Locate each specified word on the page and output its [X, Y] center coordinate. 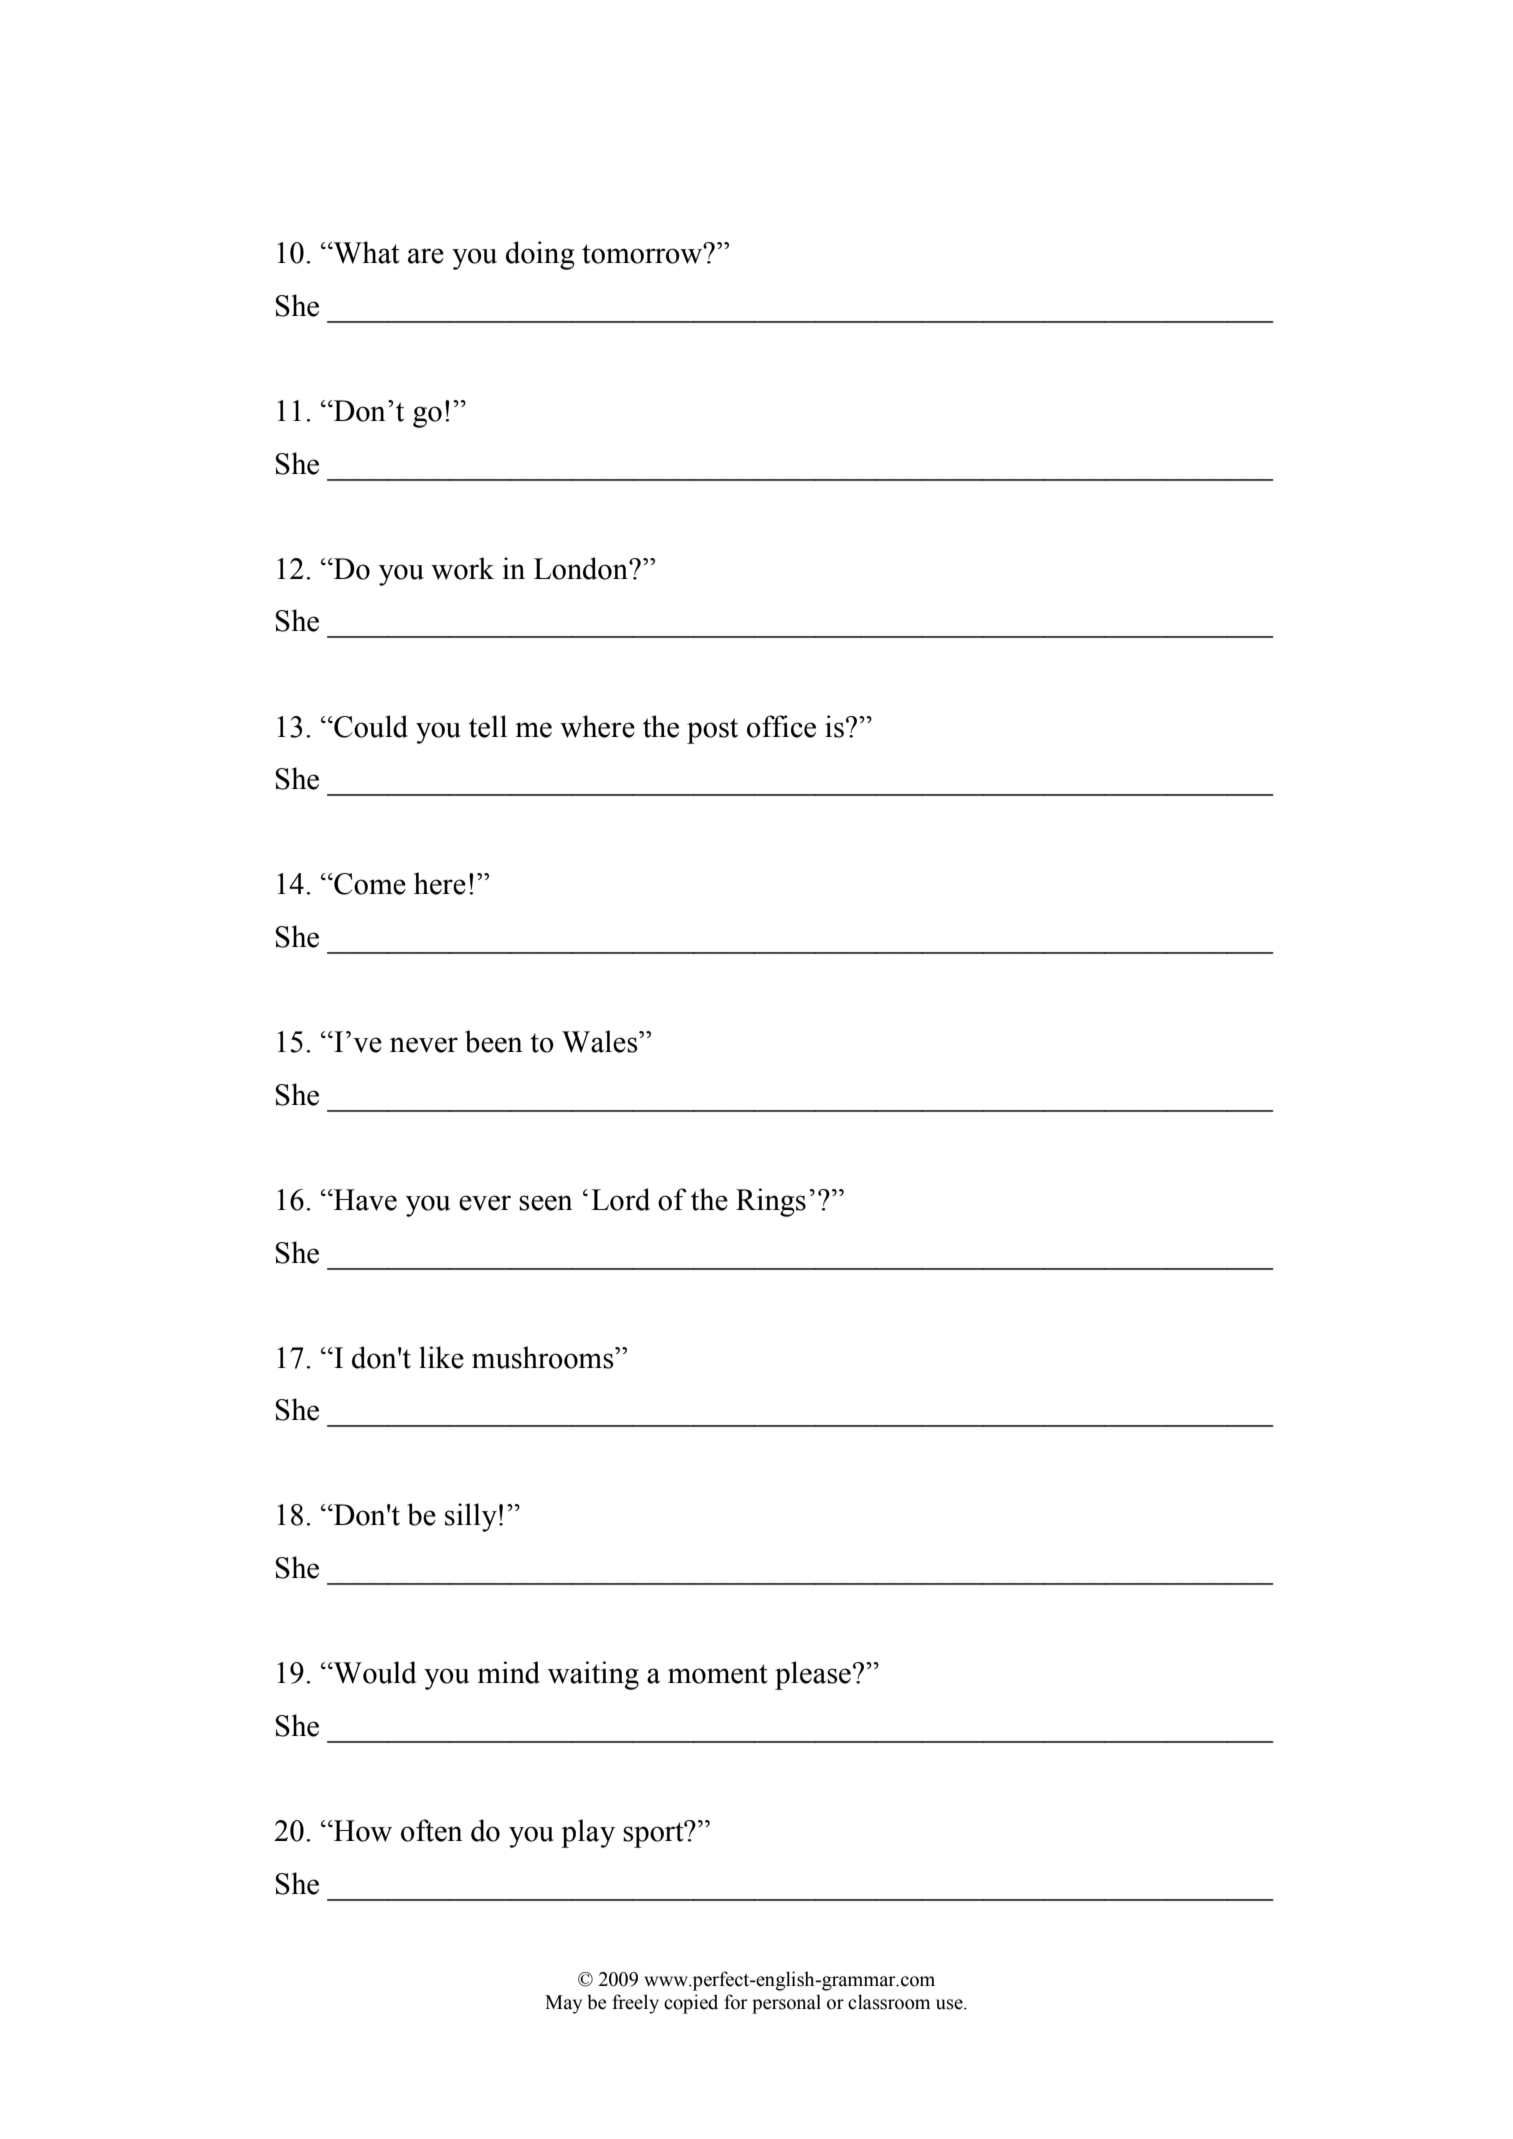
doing [540, 255]
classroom [889, 2002]
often [432, 1830]
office [781, 726]
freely [635, 2004]
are [426, 256]
